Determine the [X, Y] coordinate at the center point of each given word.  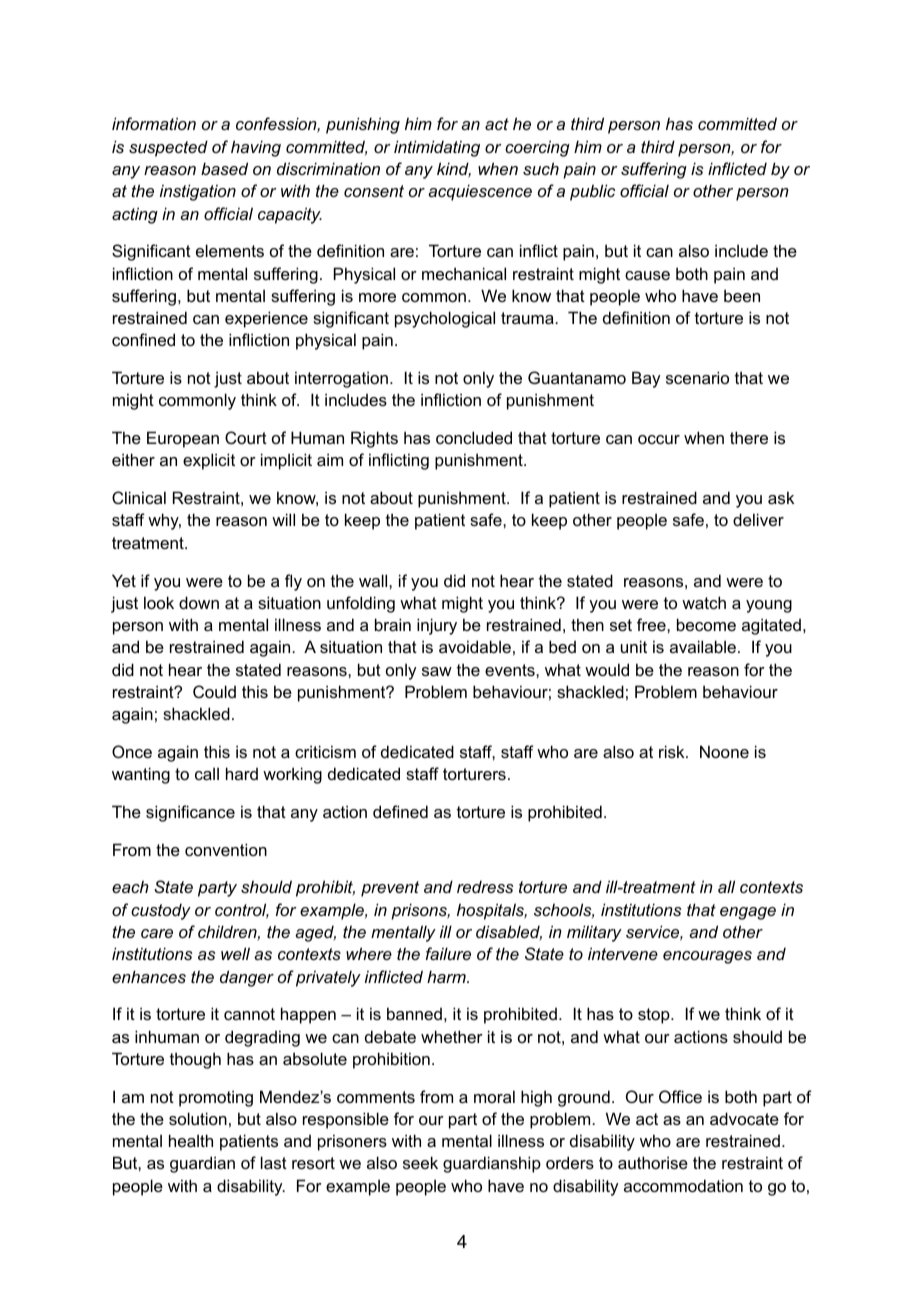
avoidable [475, 646]
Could [214, 691]
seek [420, 1162]
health [191, 1140]
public [592, 192]
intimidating [437, 148]
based [224, 168]
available [703, 646]
